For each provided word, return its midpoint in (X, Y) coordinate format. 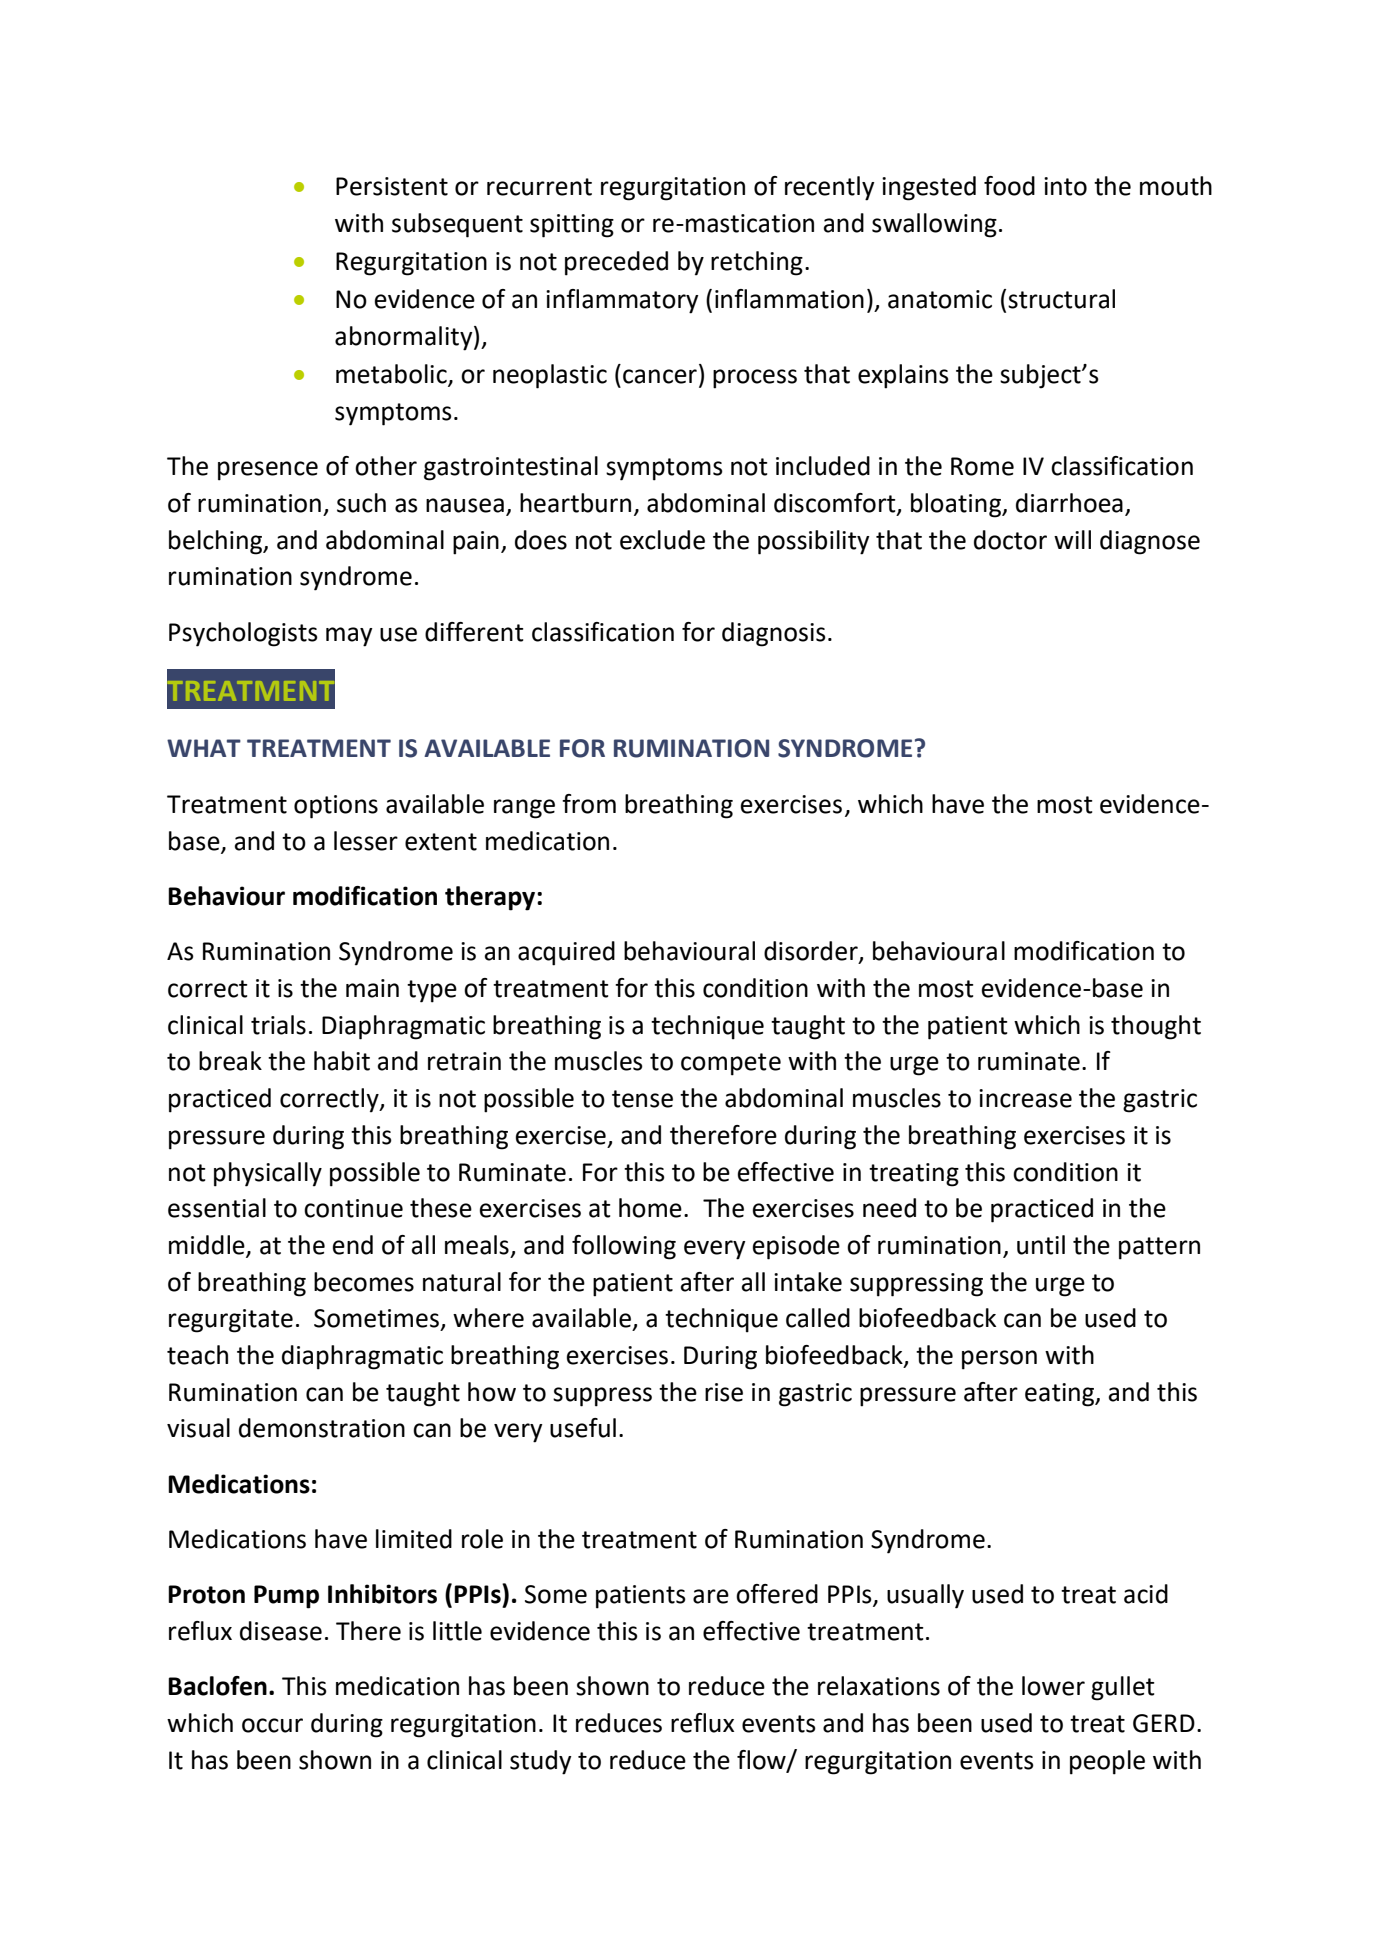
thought (1156, 1027)
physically (268, 1174)
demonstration (322, 1428)
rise (724, 1392)
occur (272, 1725)
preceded (616, 263)
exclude (662, 540)
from (589, 804)
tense (642, 1099)
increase (1025, 1098)
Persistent (392, 186)
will (1072, 539)
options (336, 807)
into (1065, 186)
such (361, 503)
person (999, 1360)
